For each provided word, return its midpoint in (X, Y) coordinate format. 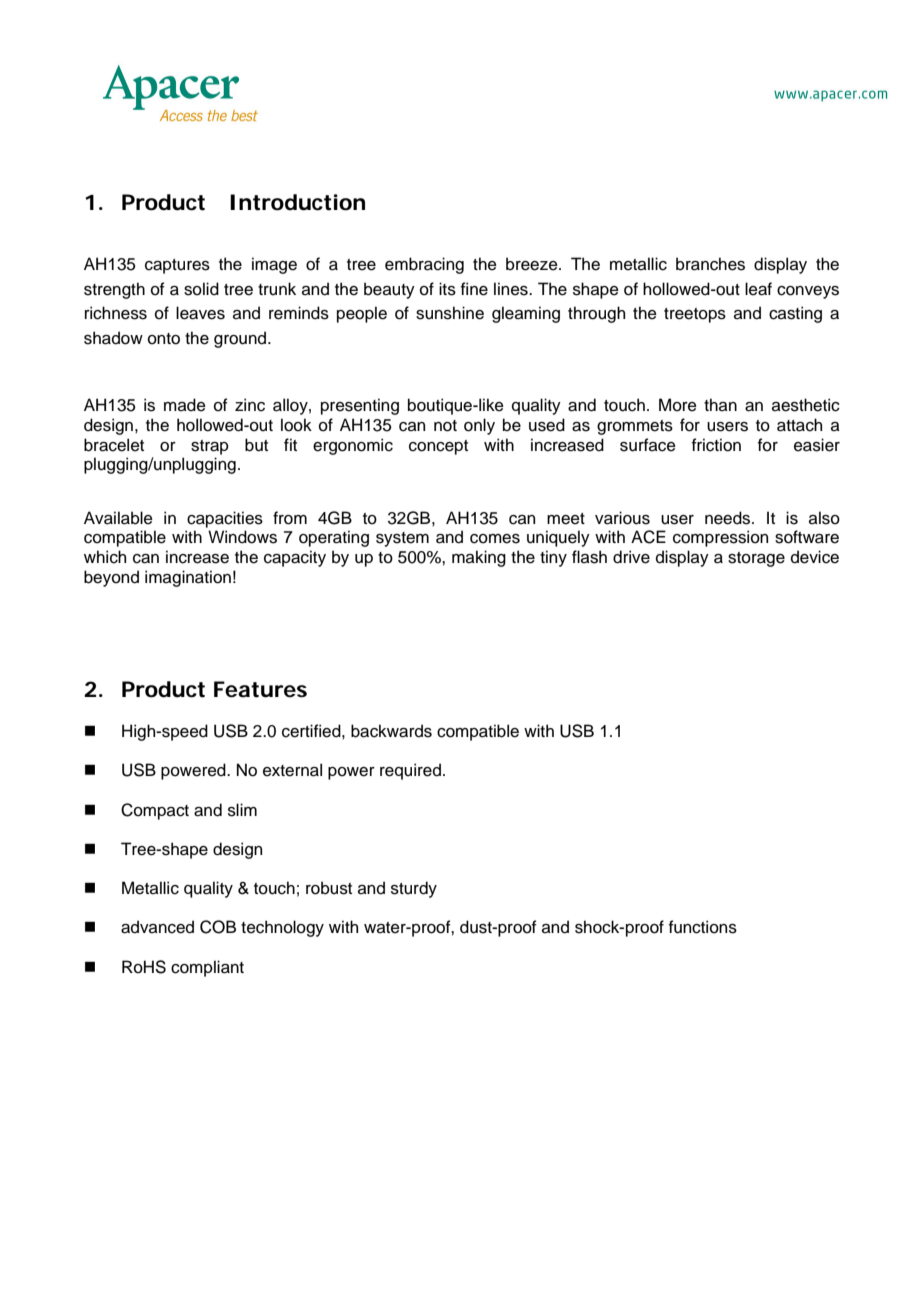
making (479, 558)
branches (710, 264)
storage (756, 559)
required (410, 771)
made (185, 405)
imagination (188, 578)
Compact (155, 811)
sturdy (414, 889)
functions (703, 927)
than (720, 405)
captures (177, 266)
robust (329, 888)
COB (218, 927)
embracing (424, 265)
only (479, 426)
